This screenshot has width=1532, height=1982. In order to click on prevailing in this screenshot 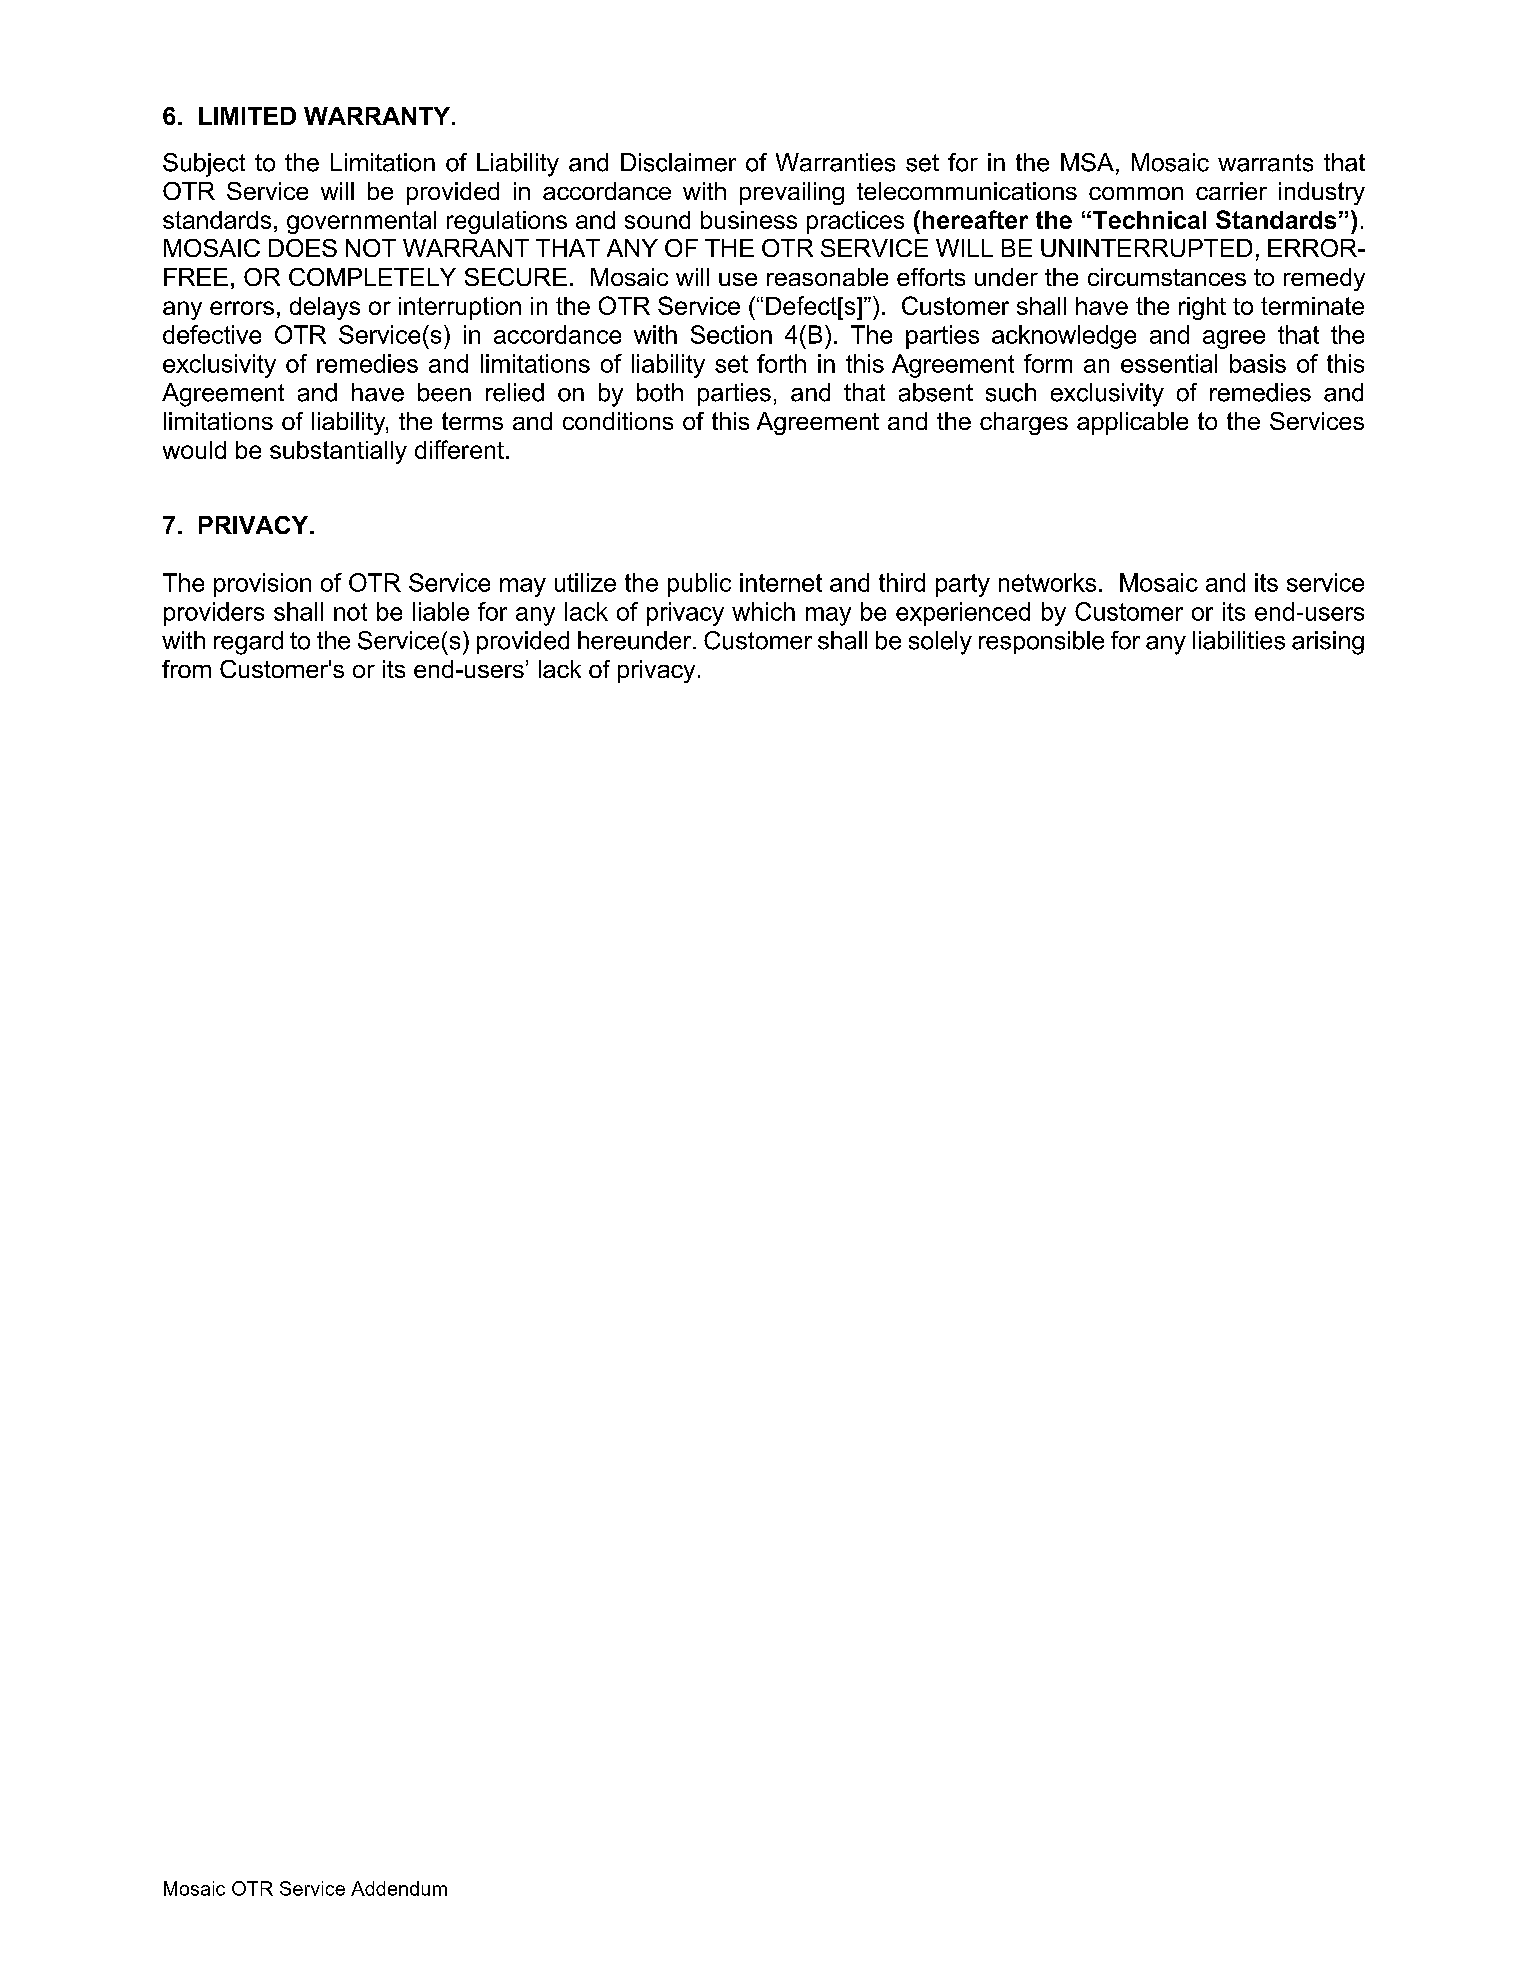, I will do `click(792, 193)`.
